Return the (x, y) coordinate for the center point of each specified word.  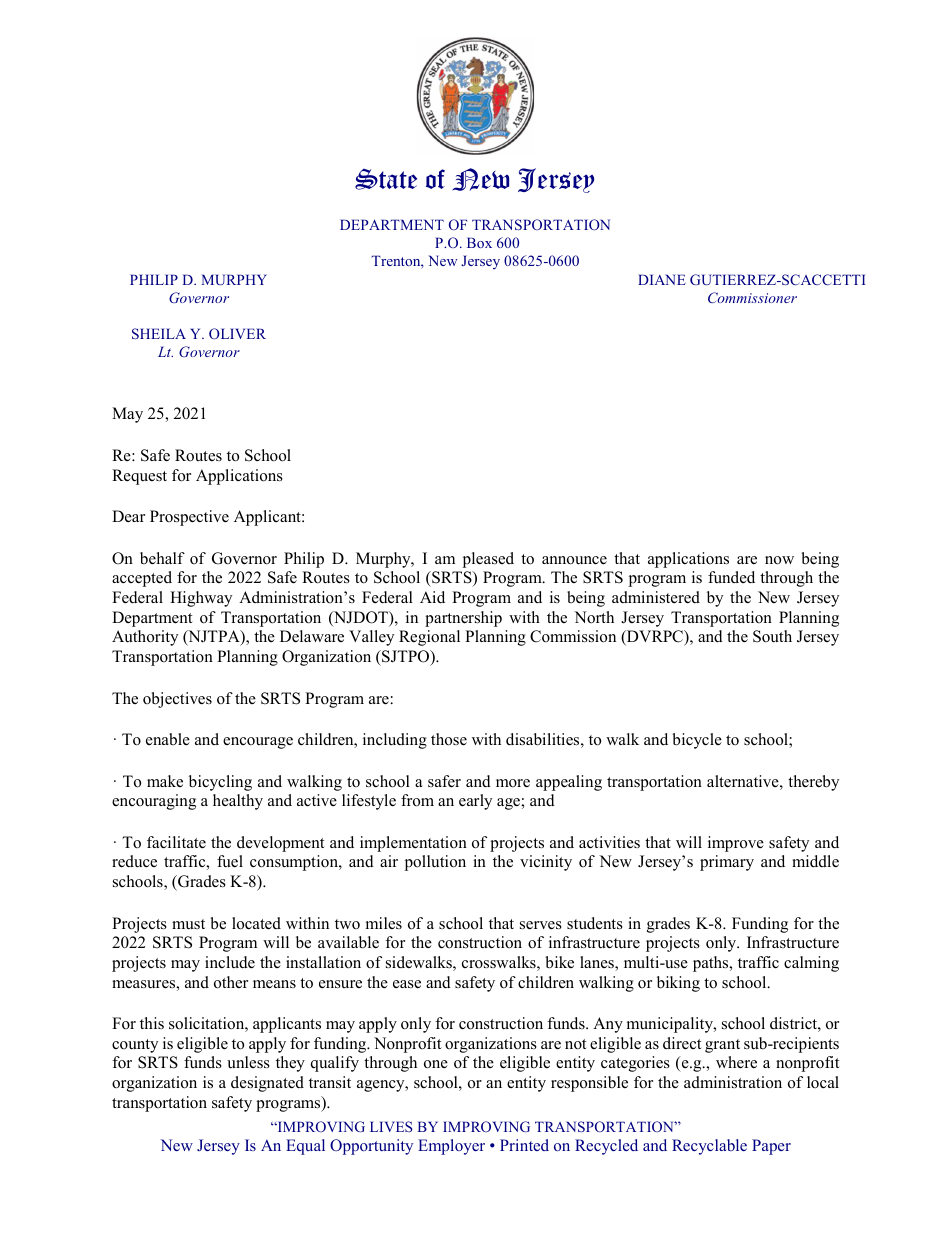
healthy (238, 802)
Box (479, 242)
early (475, 802)
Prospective (189, 518)
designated (267, 1084)
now (779, 560)
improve (736, 844)
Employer (451, 1147)
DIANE (661, 279)
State (386, 179)
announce (574, 560)
